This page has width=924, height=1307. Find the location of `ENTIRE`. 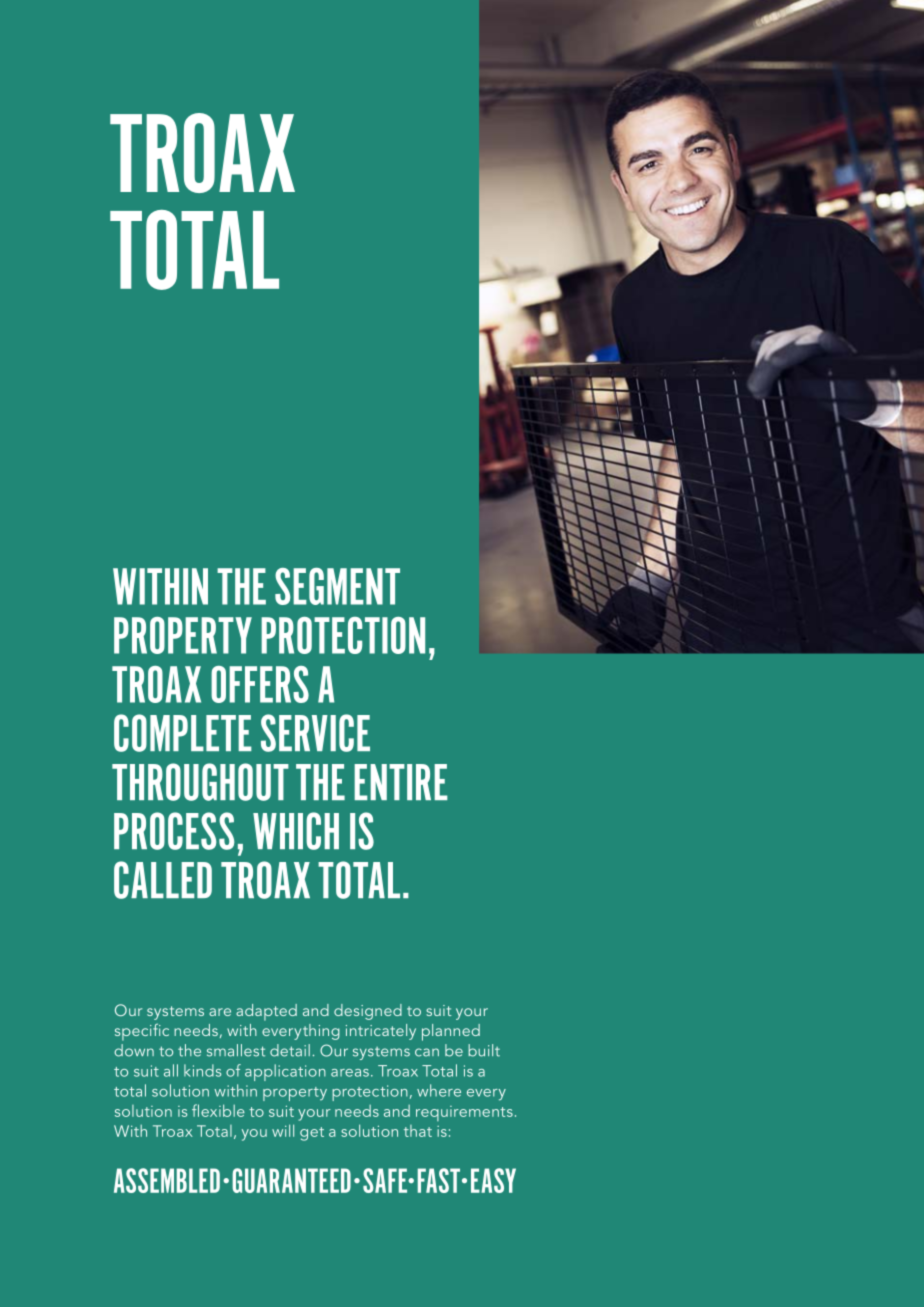

ENTIRE is located at coordinates (401, 782).
